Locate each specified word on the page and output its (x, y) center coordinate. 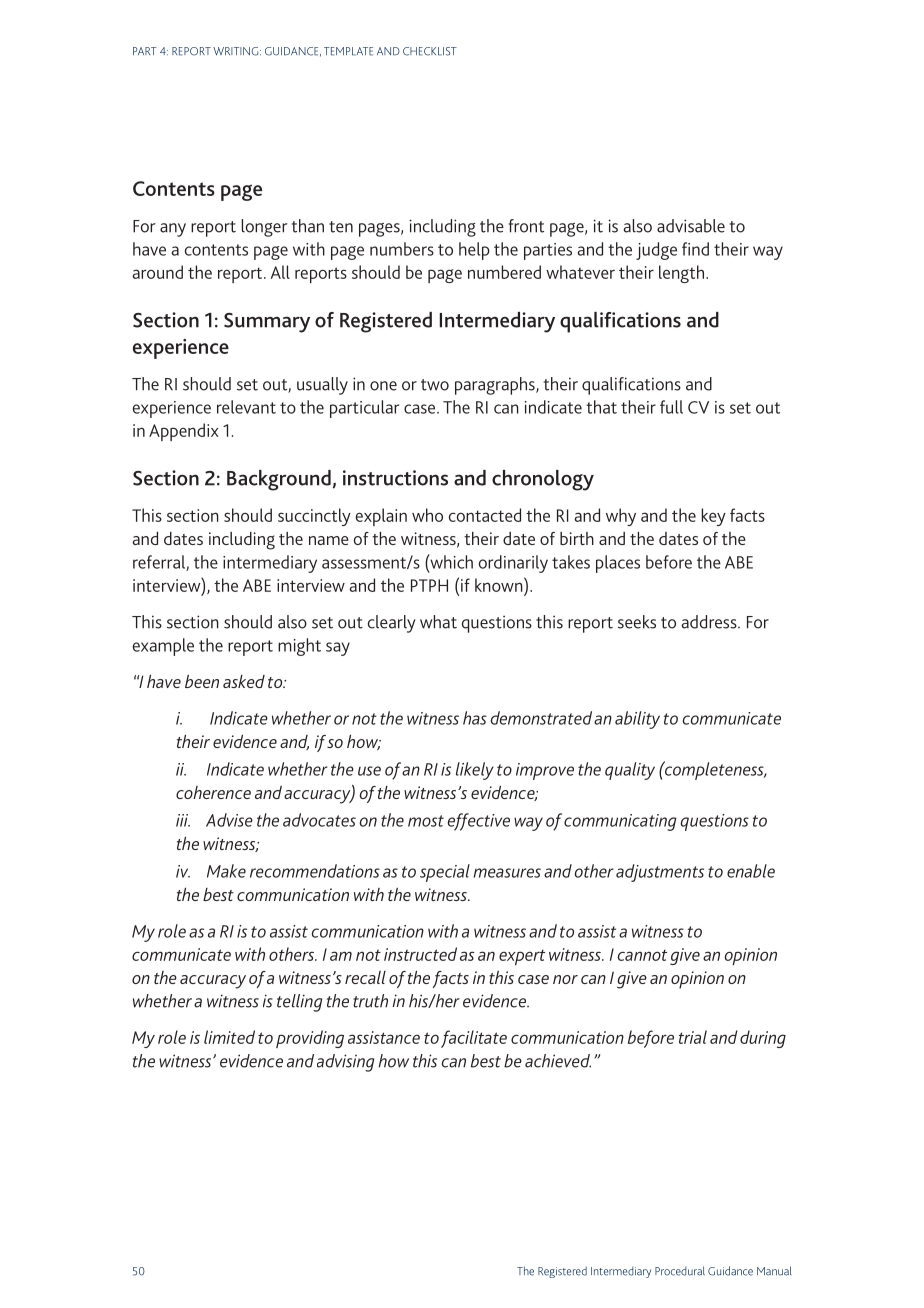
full (671, 407)
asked (244, 681)
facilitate (474, 1039)
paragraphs (496, 386)
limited (229, 1037)
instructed (420, 954)
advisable (691, 226)
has (475, 718)
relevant (246, 407)
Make (226, 871)
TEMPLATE (348, 51)
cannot (642, 955)
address (710, 622)
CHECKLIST (430, 51)
